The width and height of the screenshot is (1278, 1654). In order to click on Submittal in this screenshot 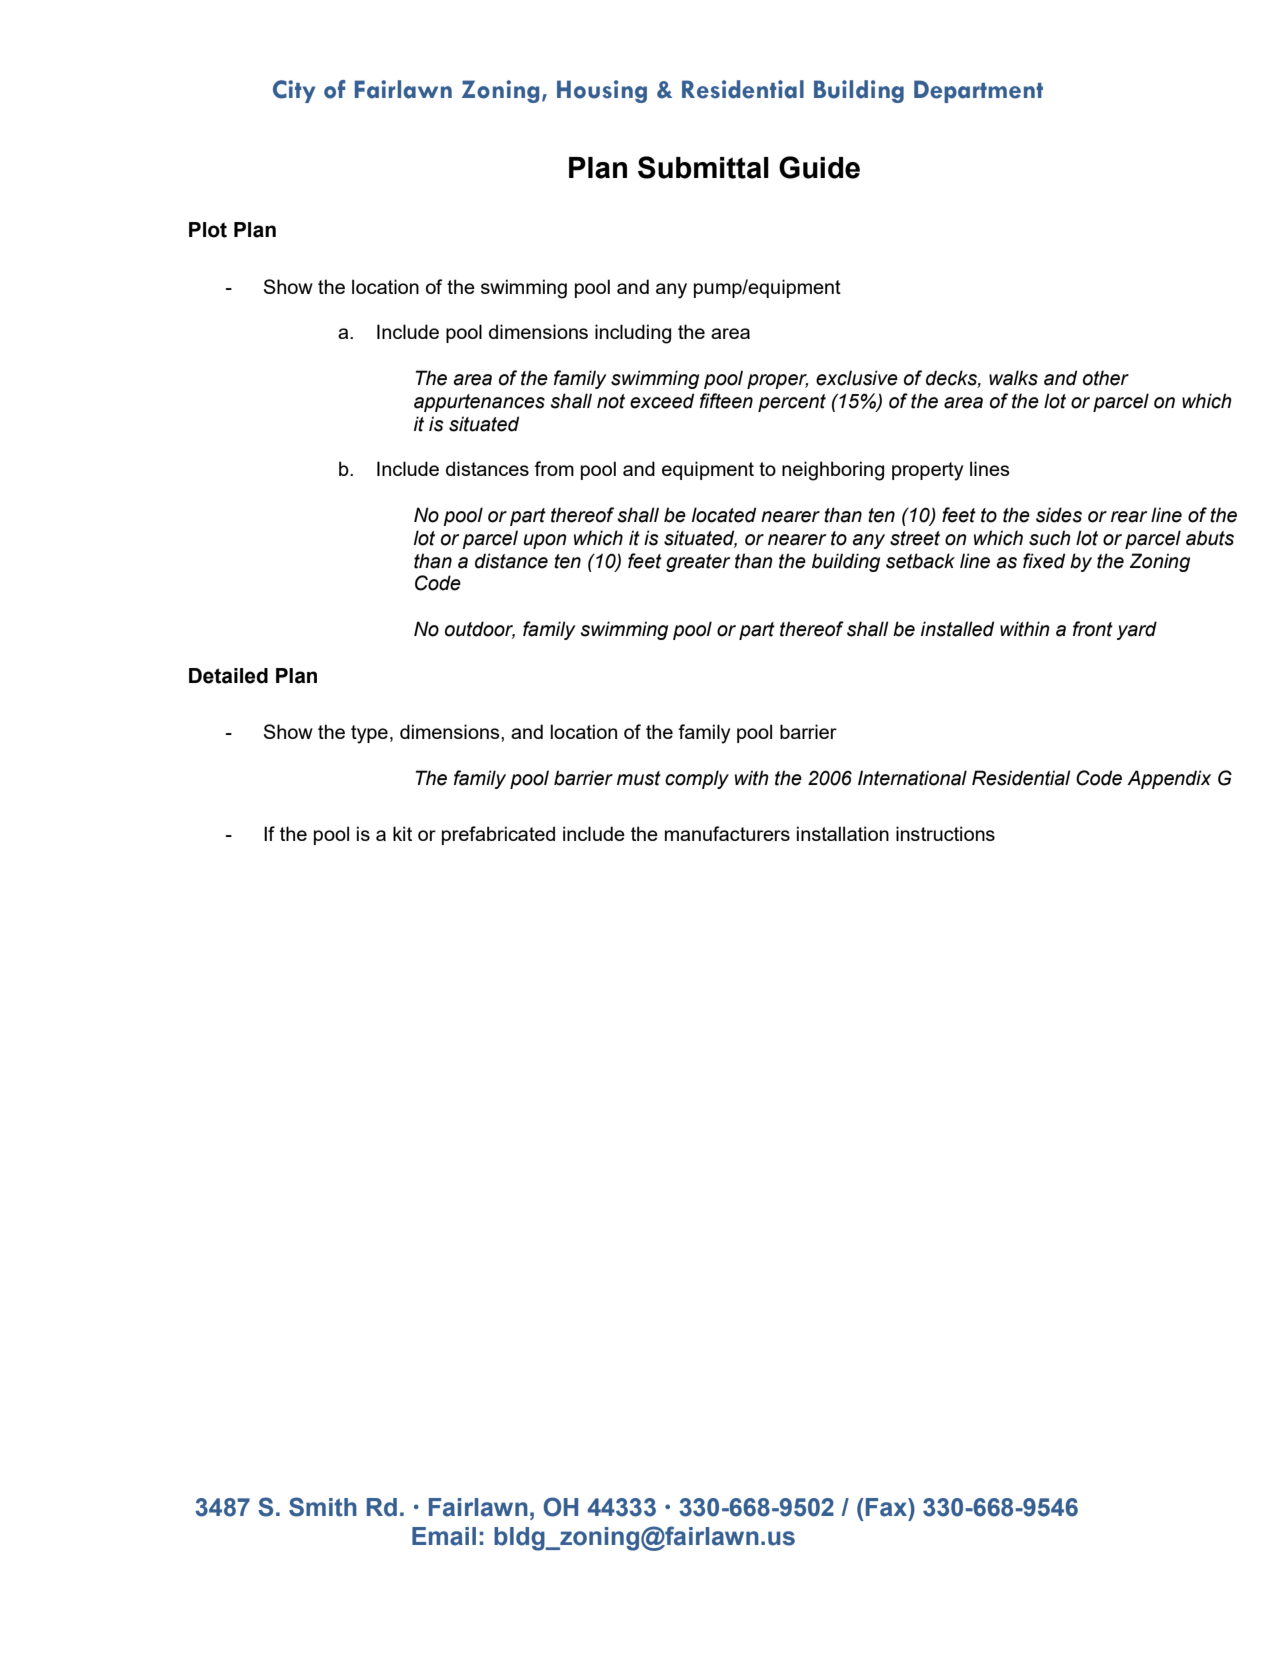, I will do `click(703, 167)`.
